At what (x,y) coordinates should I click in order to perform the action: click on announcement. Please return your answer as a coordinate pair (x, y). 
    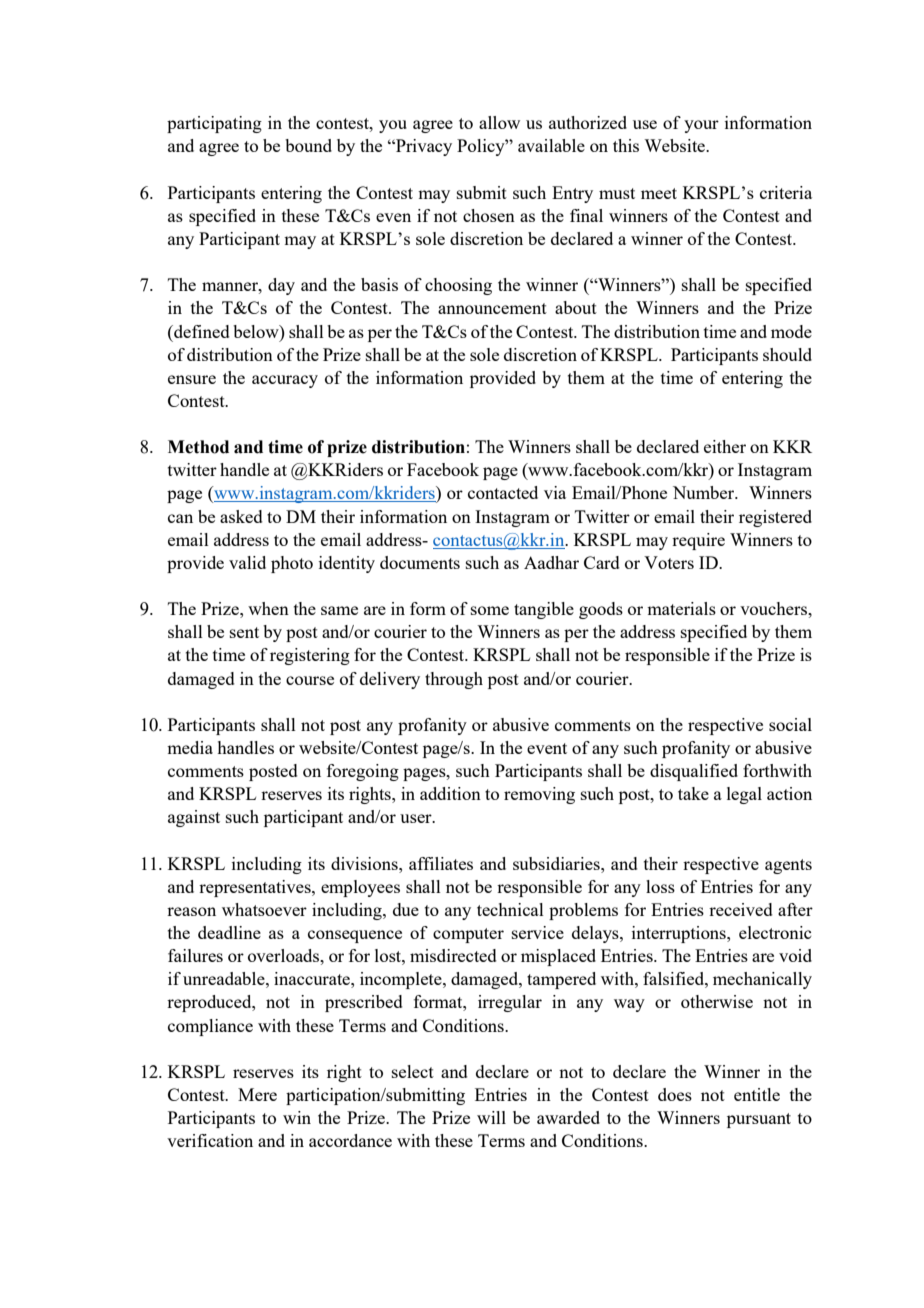
    Looking at the image, I should click on (492, 308).
